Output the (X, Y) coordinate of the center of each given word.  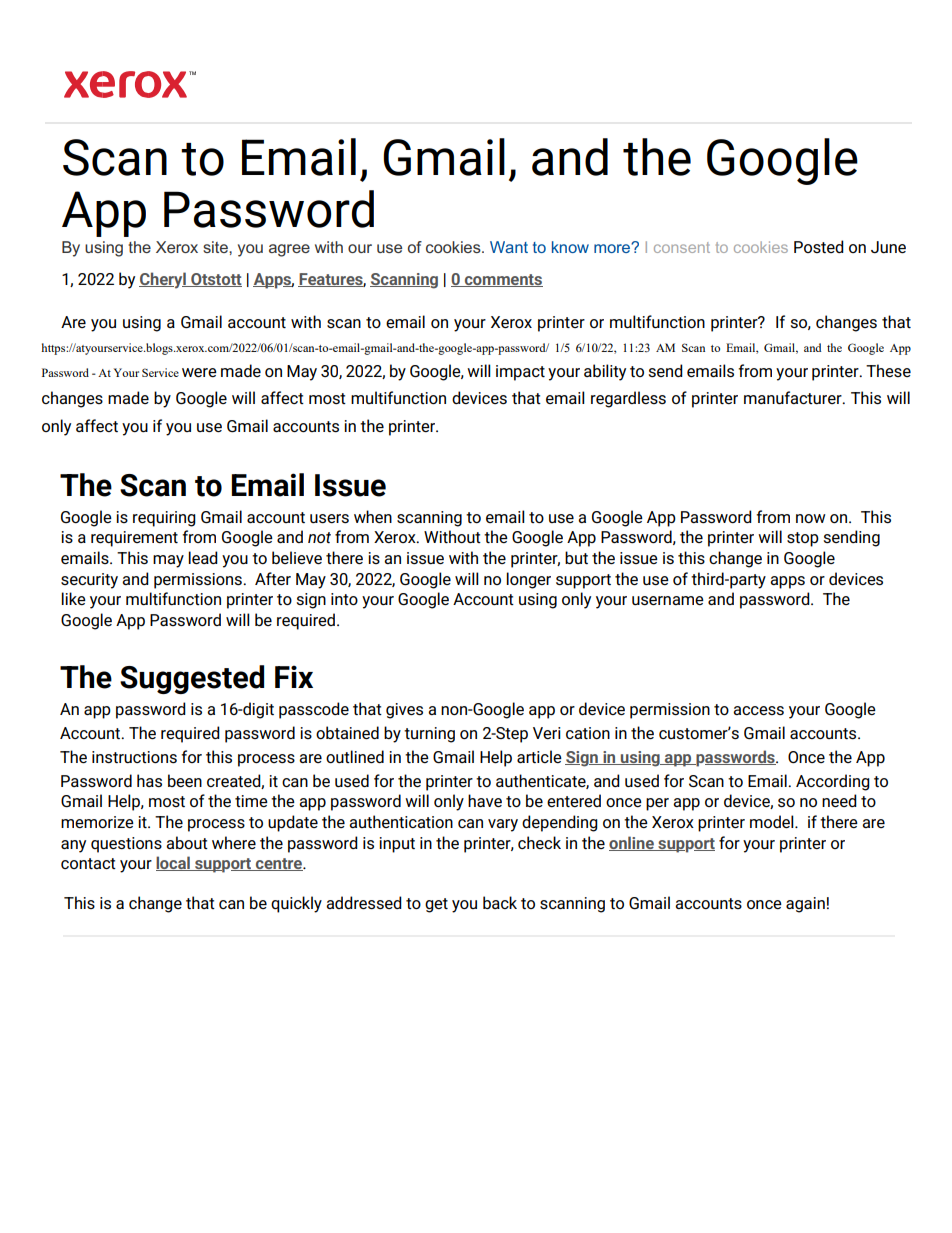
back (500, 902)
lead (203, 557)
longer (528, 580)
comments (503, 280)
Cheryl (163, 280)
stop (803, 539)
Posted (819, 246)
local (174, 863)
